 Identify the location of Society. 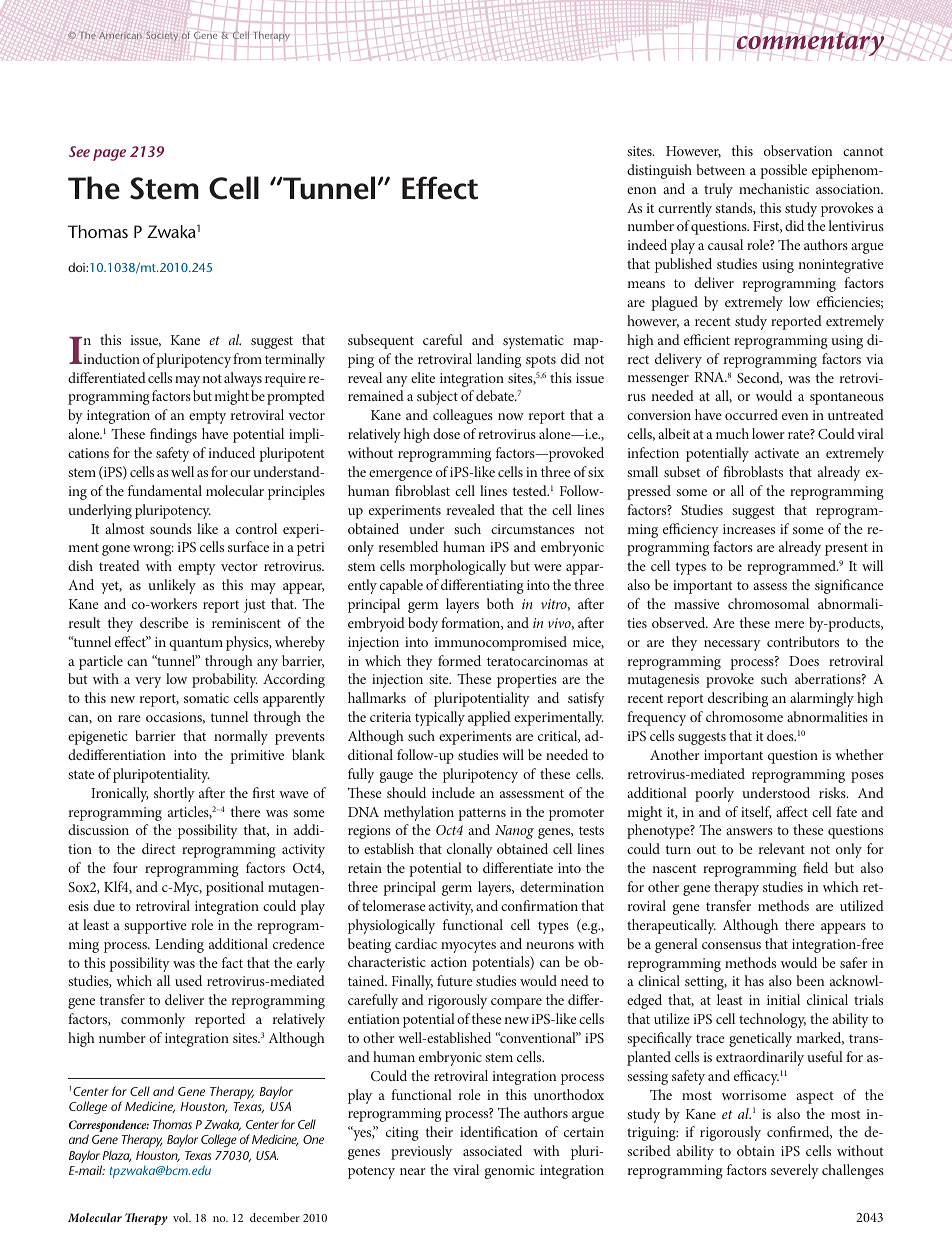
(162, 36).
